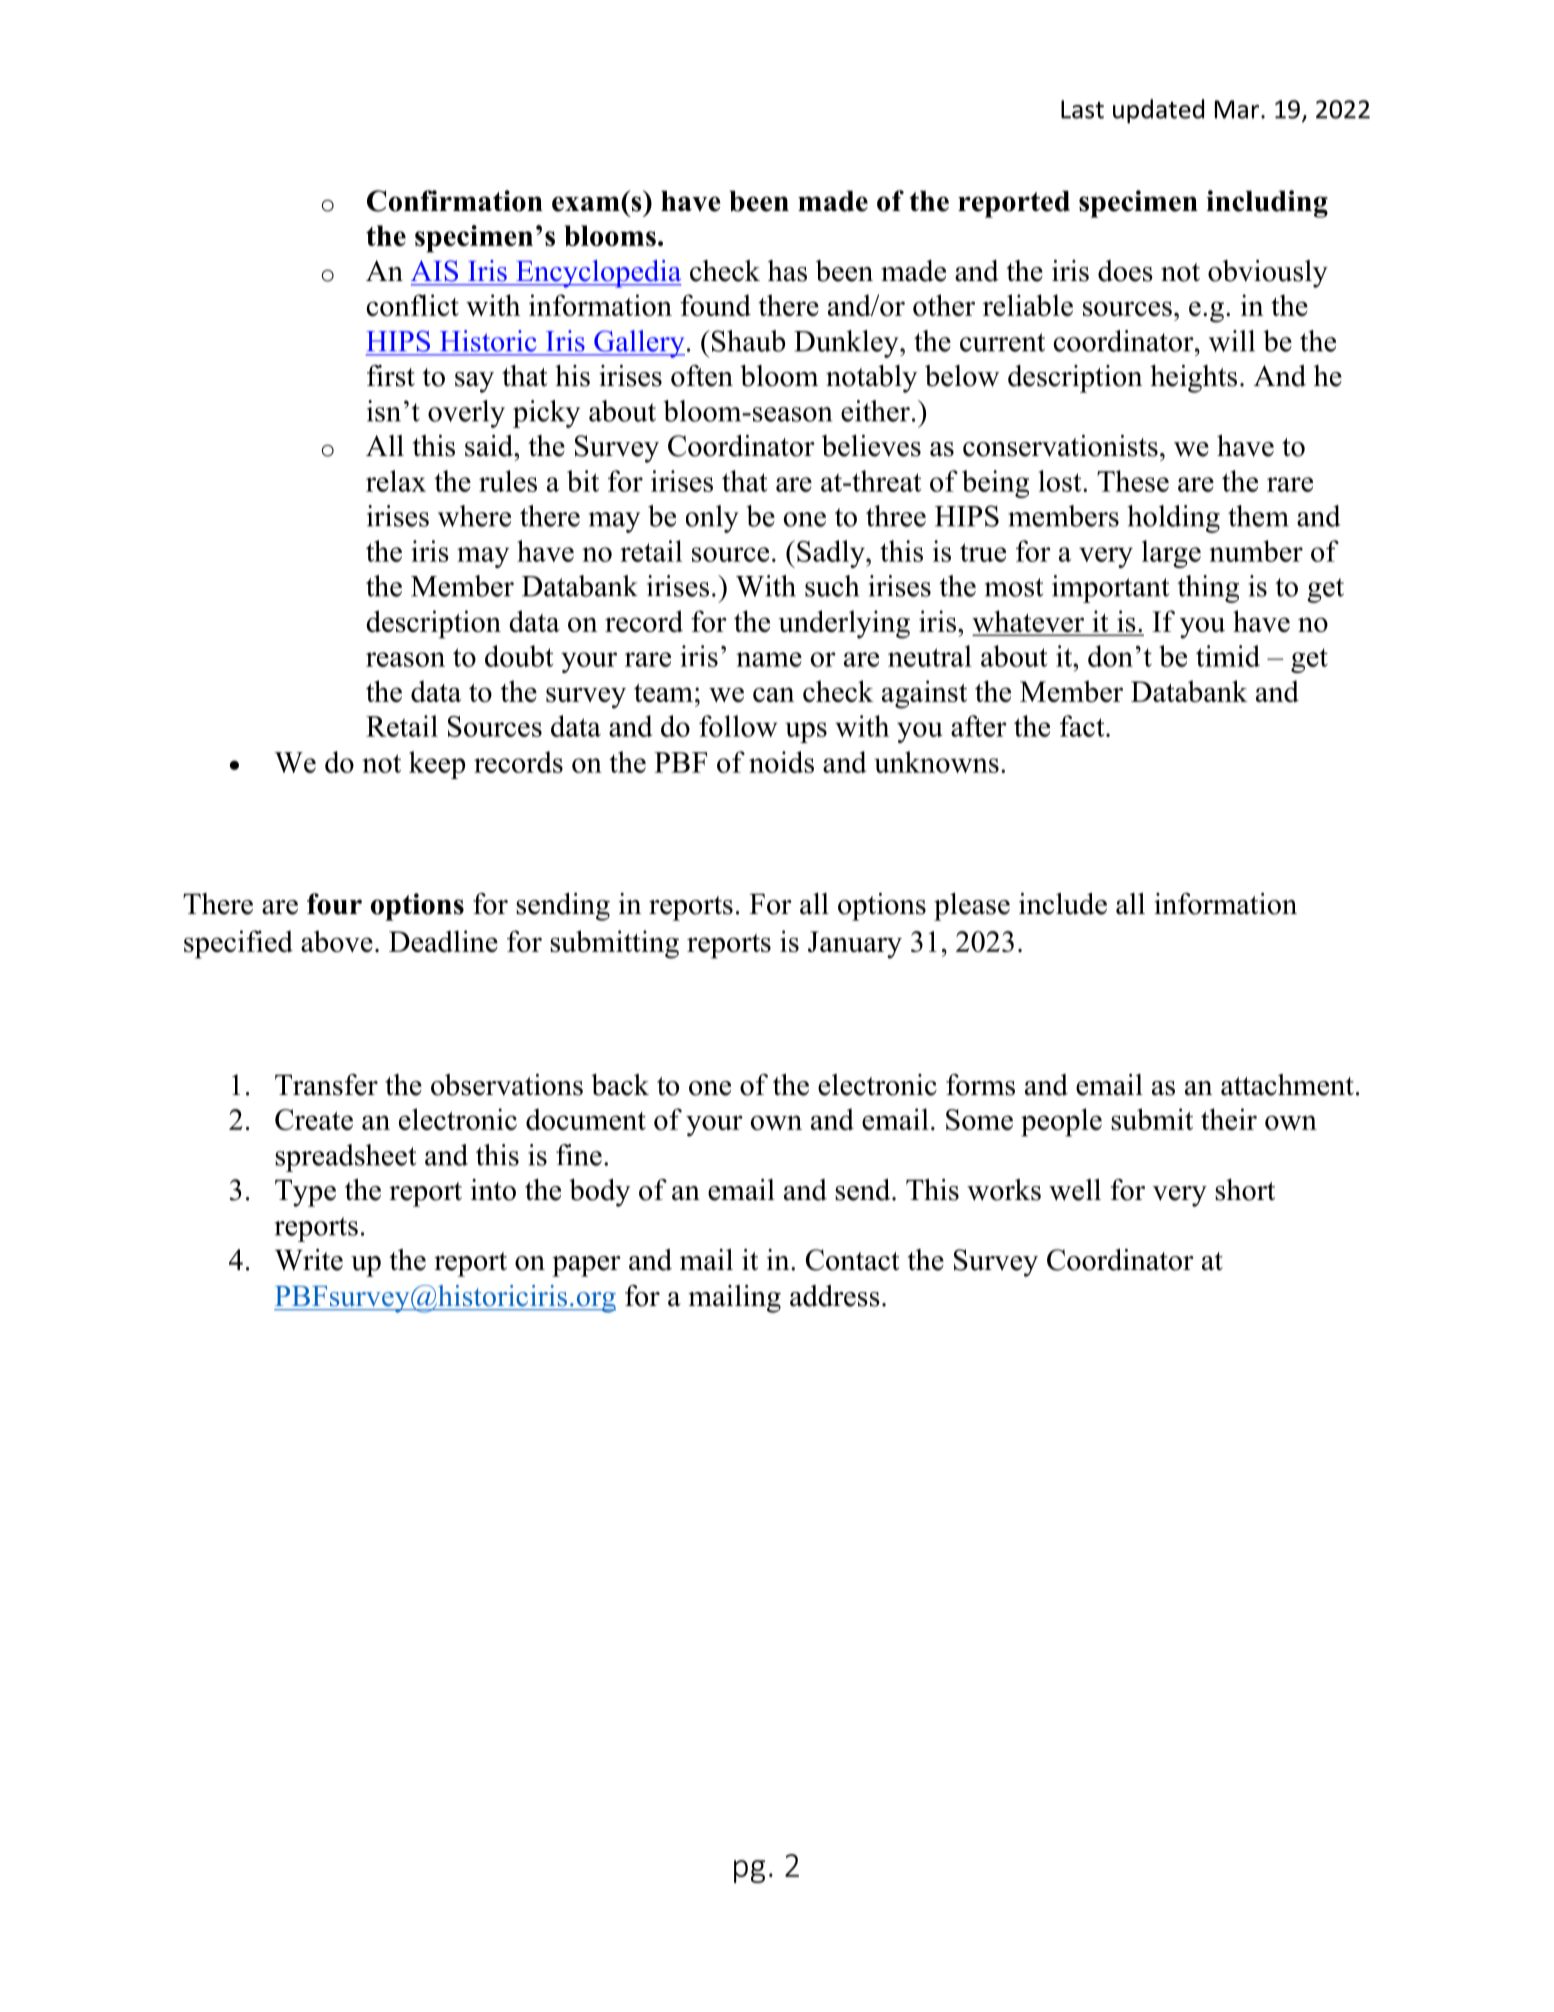  What do you see at coordinates (1158, 111) in the screenshot?
I see `updated` at bounding box center [1158, 111].
